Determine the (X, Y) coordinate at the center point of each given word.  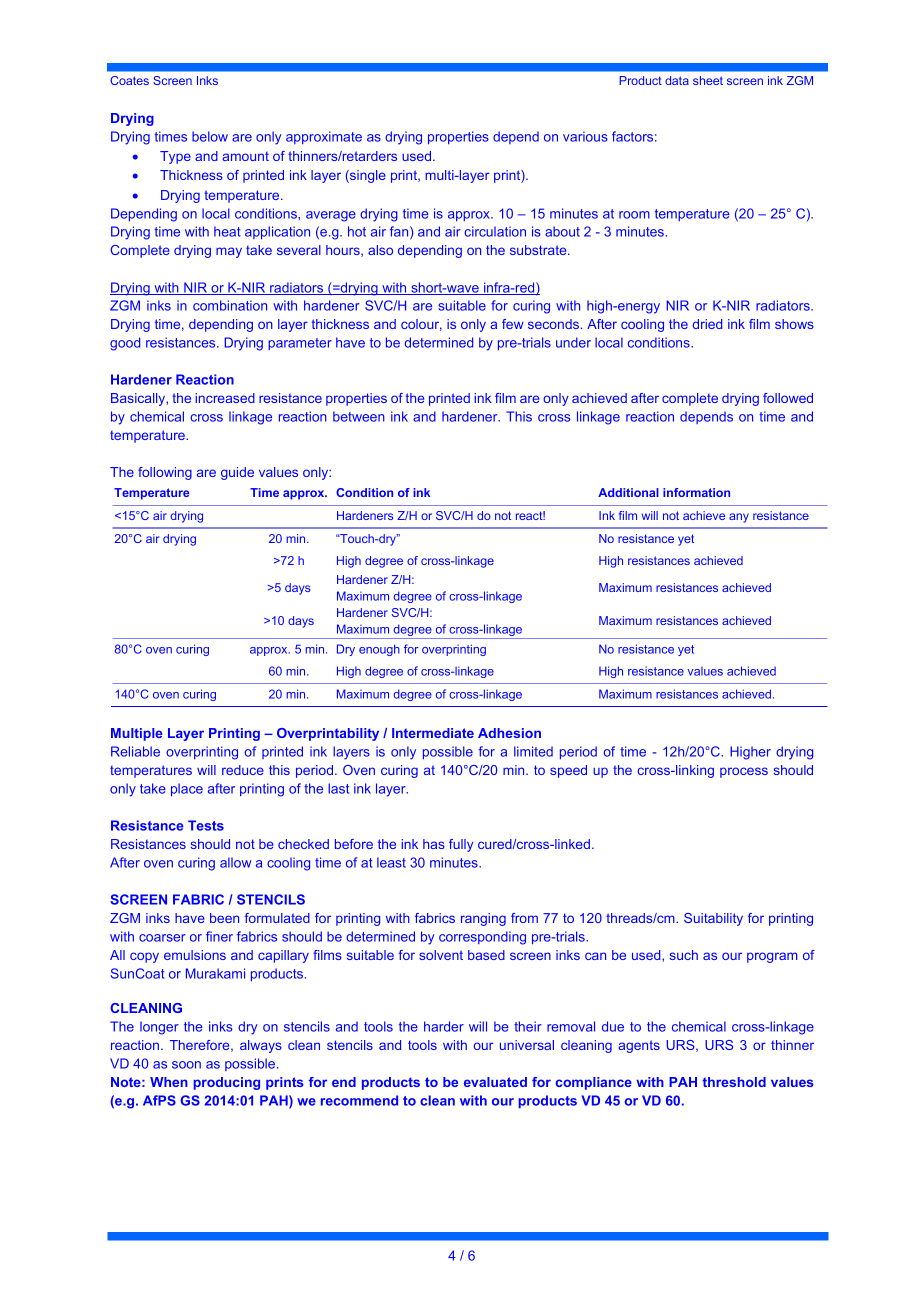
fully (461, 845)
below (210, 136)
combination (230, 305)
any (739, 518)
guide (237, 473)
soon (186, 1065)
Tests (206, 825)
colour (421, 325)
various (585, 136)
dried (707, 324)
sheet (708, 80)
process (744, 772)
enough (379, 650)
